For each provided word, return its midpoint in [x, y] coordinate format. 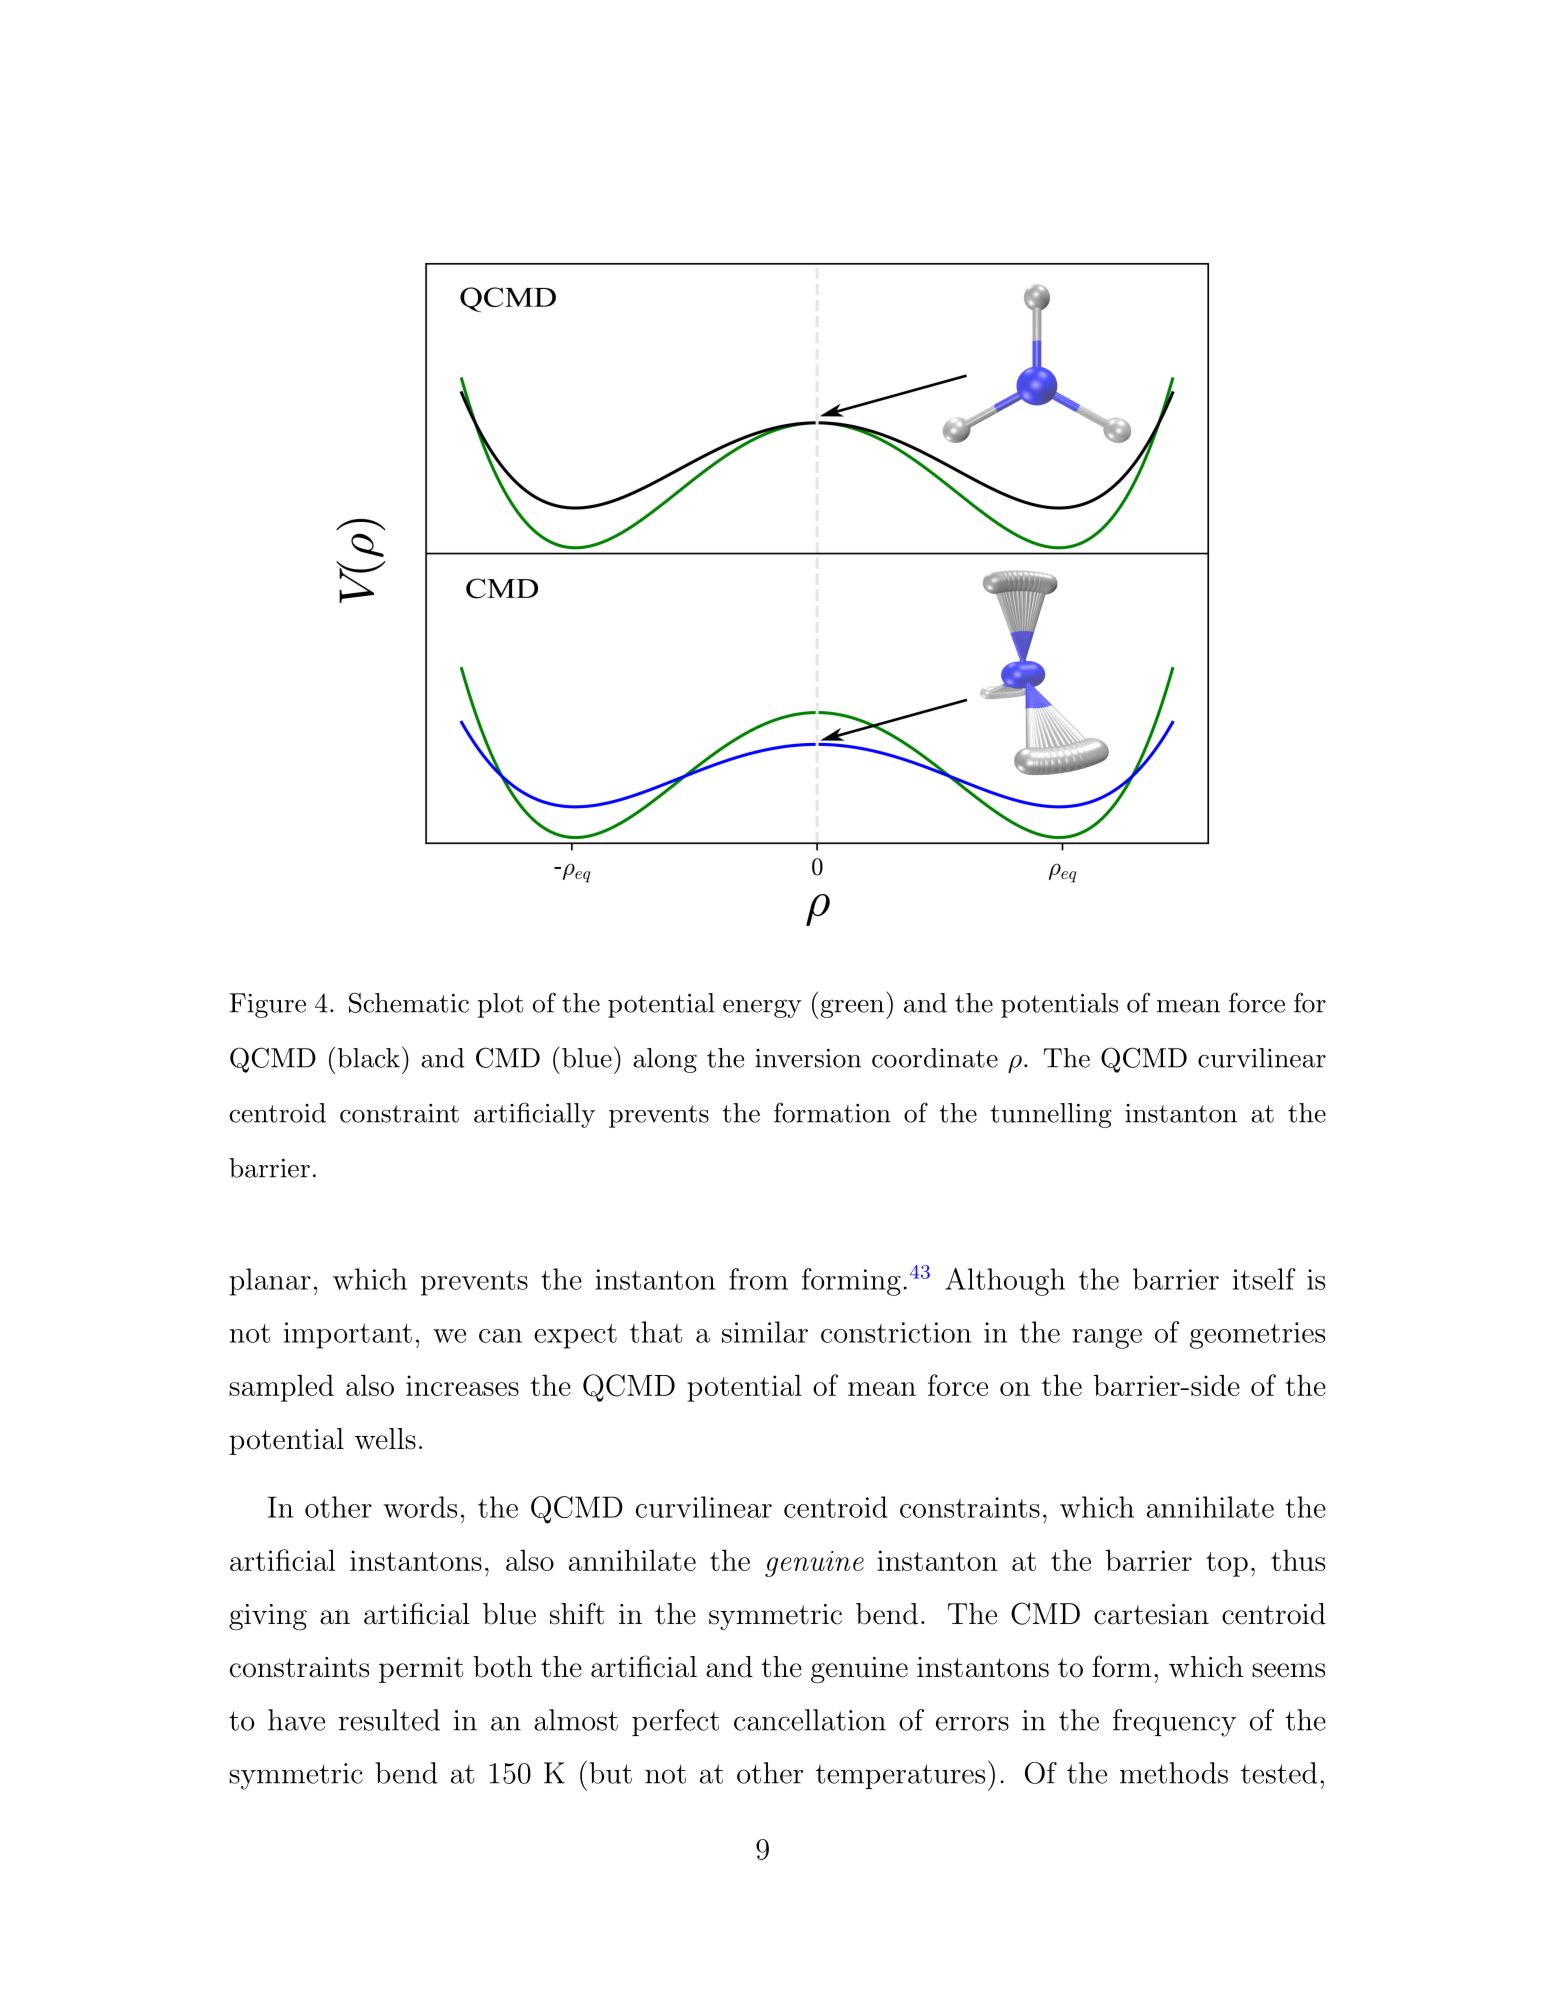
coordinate [935, 1058]
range [1107, 1339]
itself [1264, 1279]
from [758, 1279]
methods [1174, 1773]
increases [462, 1385]
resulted [389, 1720]
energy [762, 1008]
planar [270, 1282]
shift [577, 1613]
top [1227, 1564]
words [420, 1507]
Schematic [409, 1002]
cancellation [810, 1720]
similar [765, 1332]
